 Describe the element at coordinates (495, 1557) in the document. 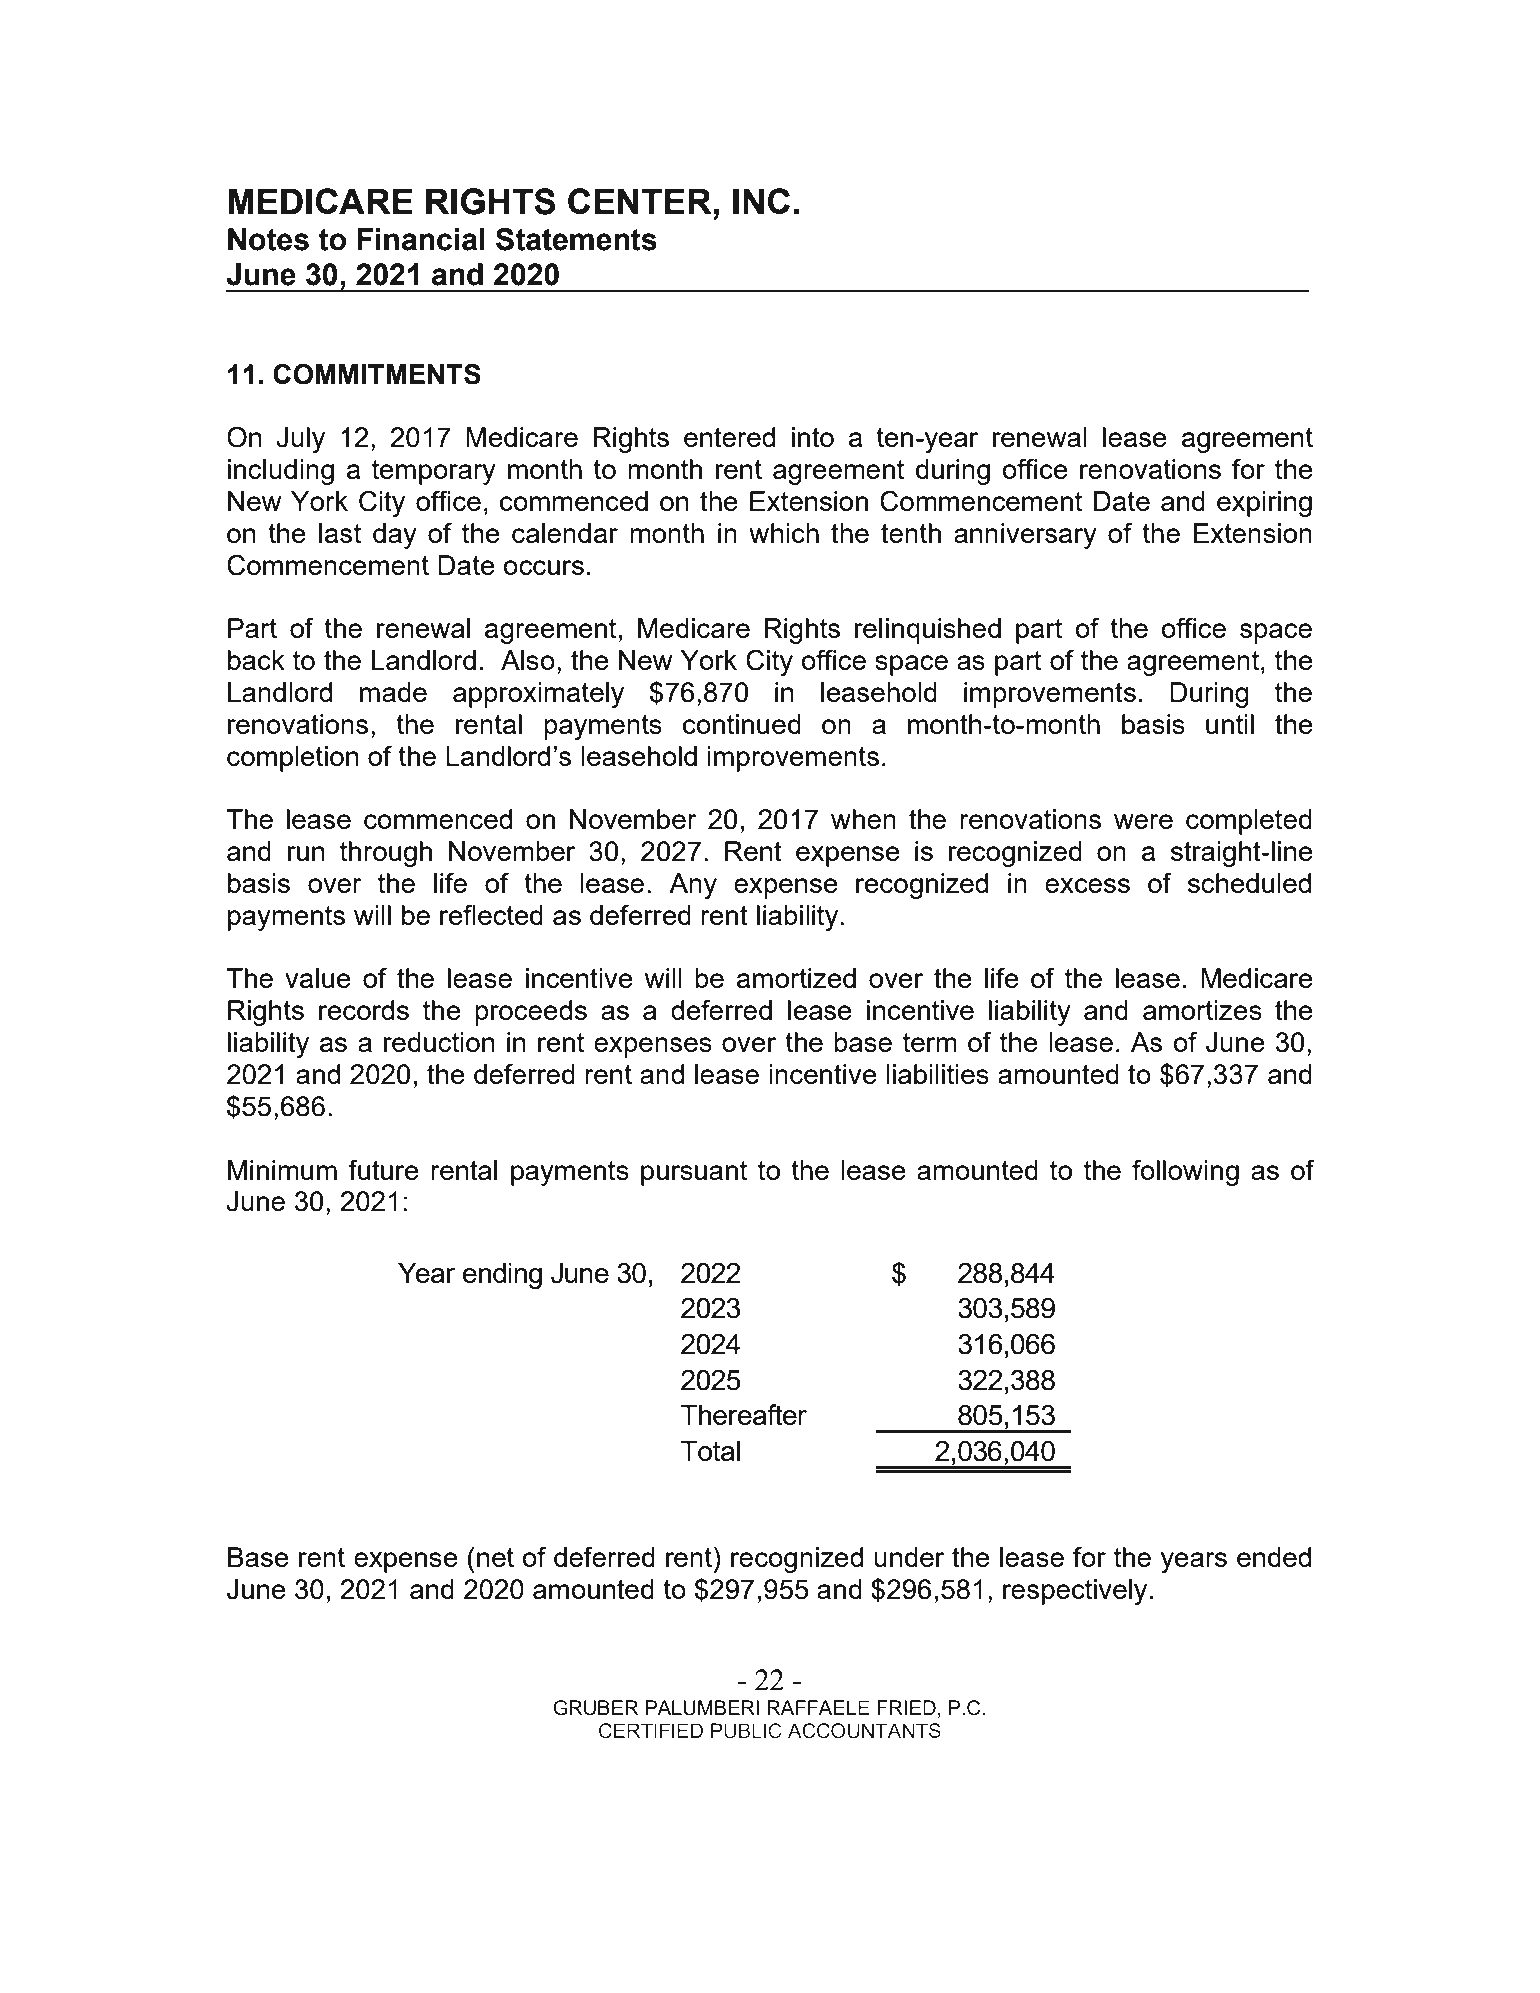

I see `net` at that location.
